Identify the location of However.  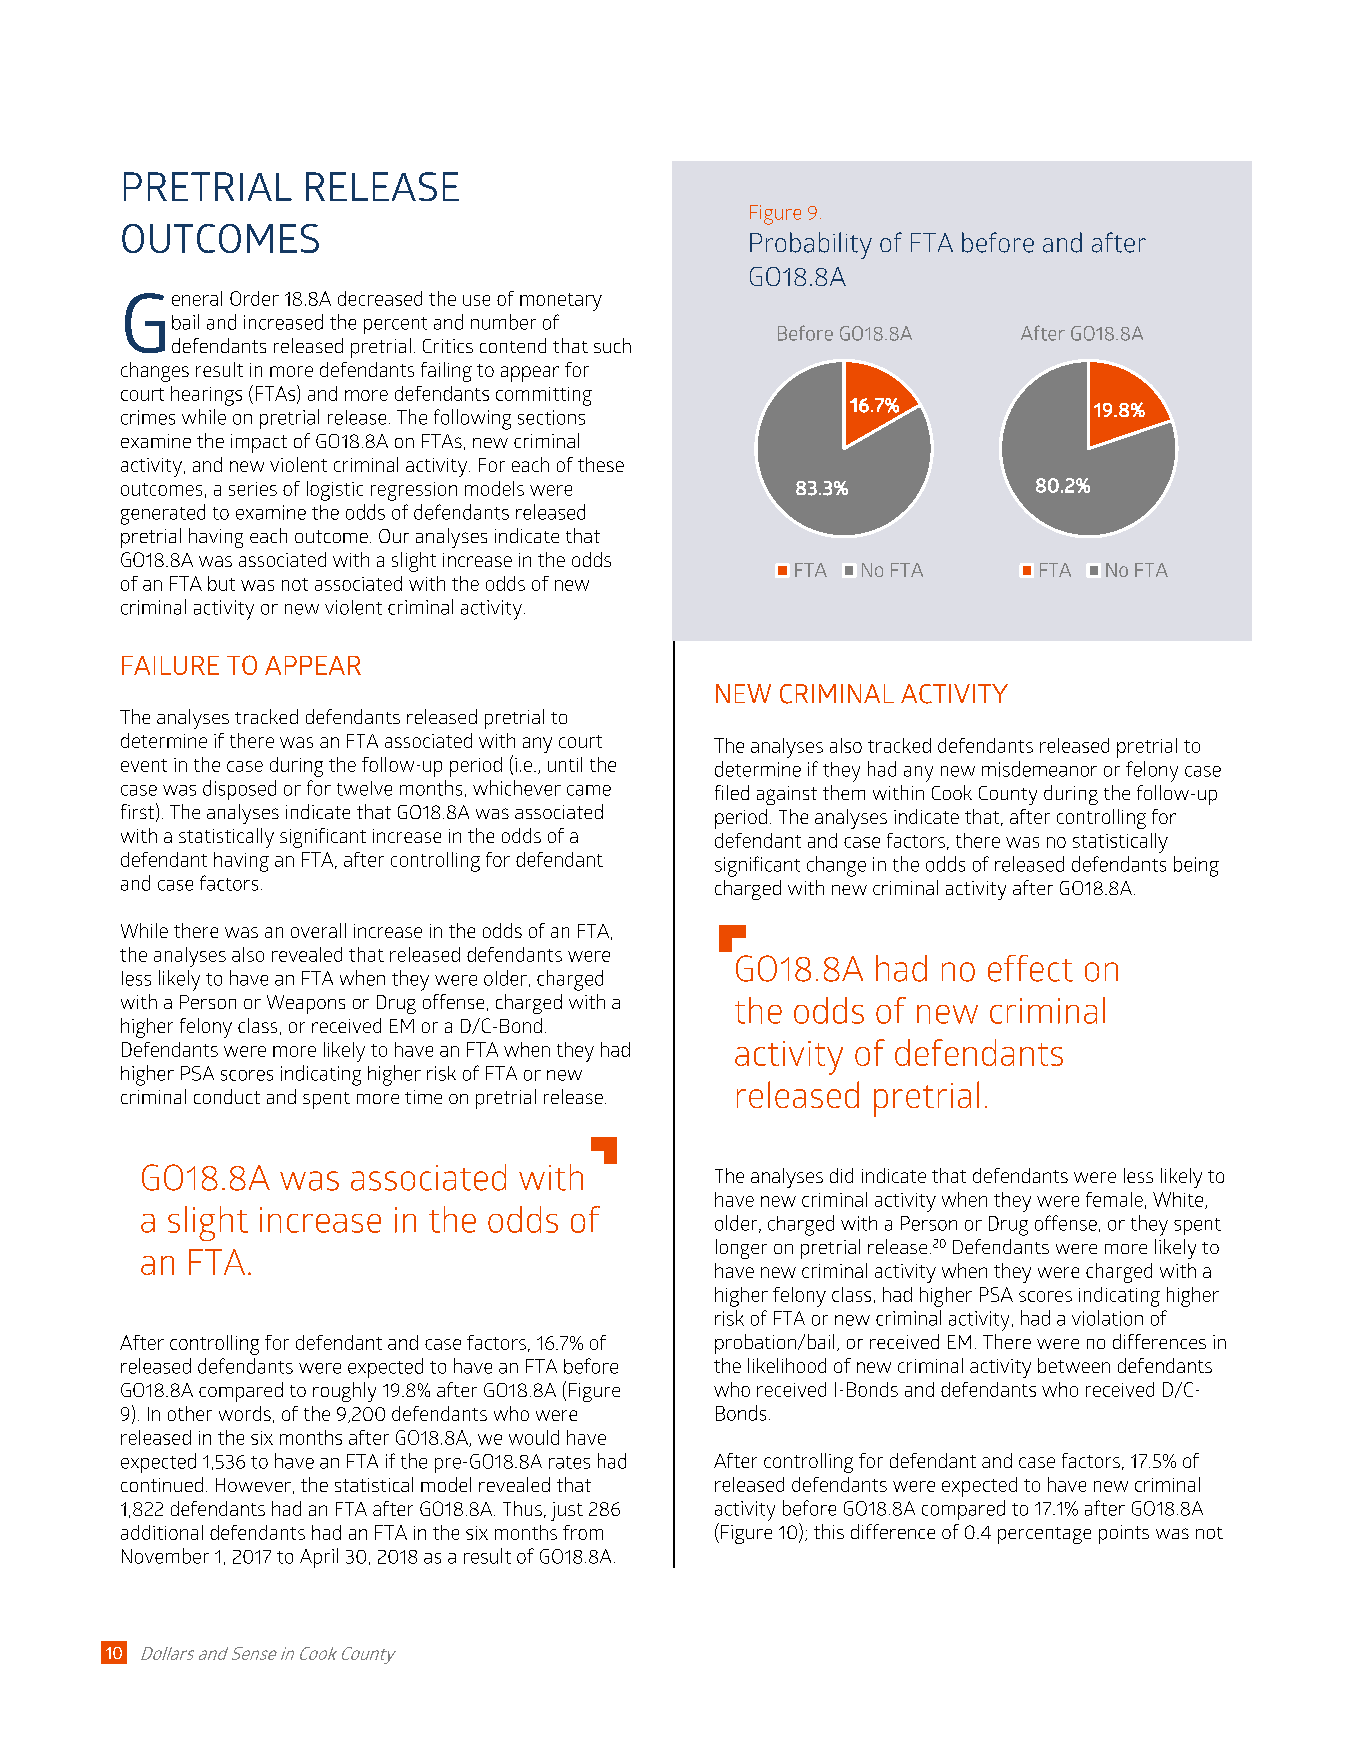
(253, 1485).
